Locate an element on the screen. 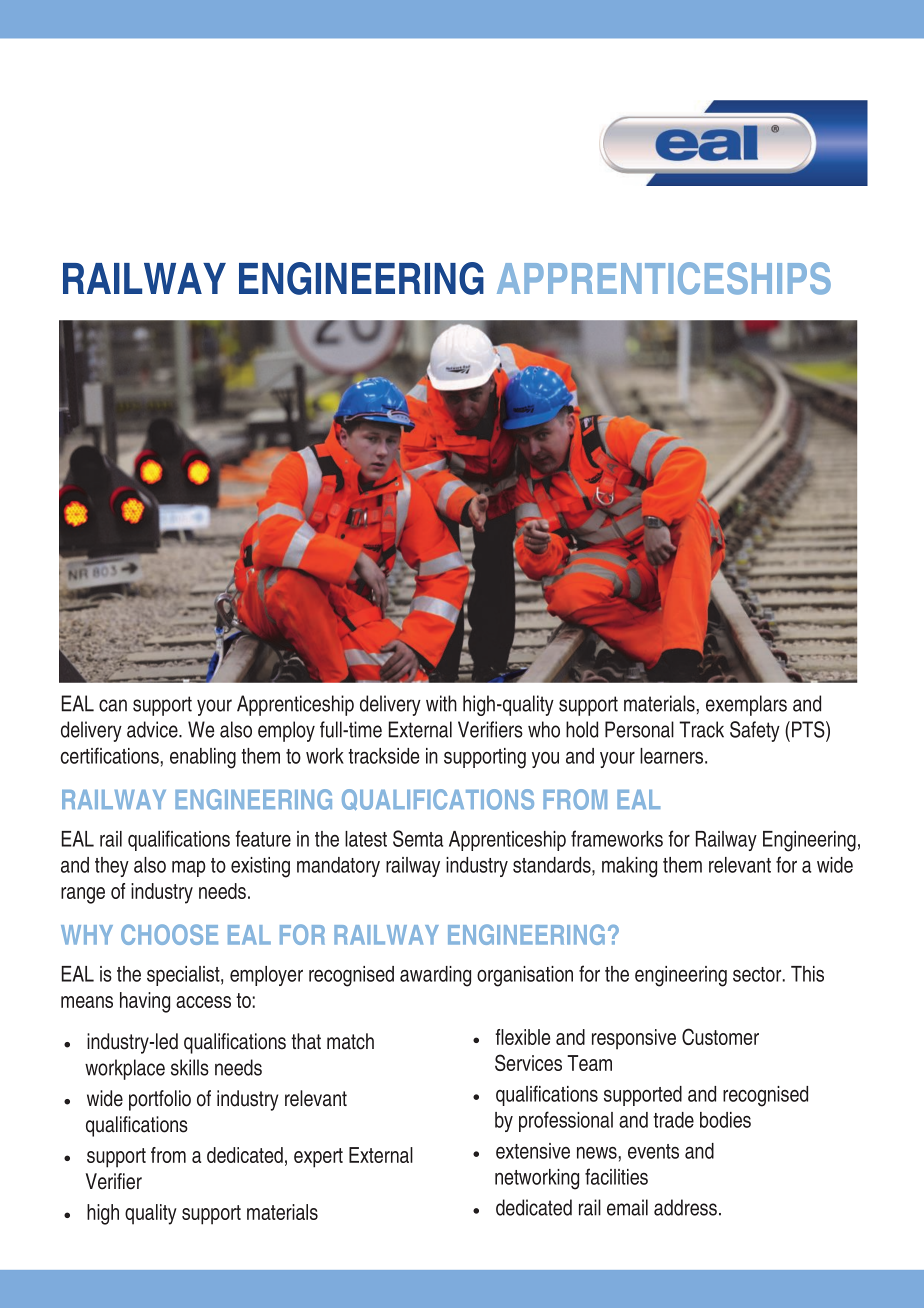 The image size is (924, 1308). mandatory is located at coordinates (338, 867).
